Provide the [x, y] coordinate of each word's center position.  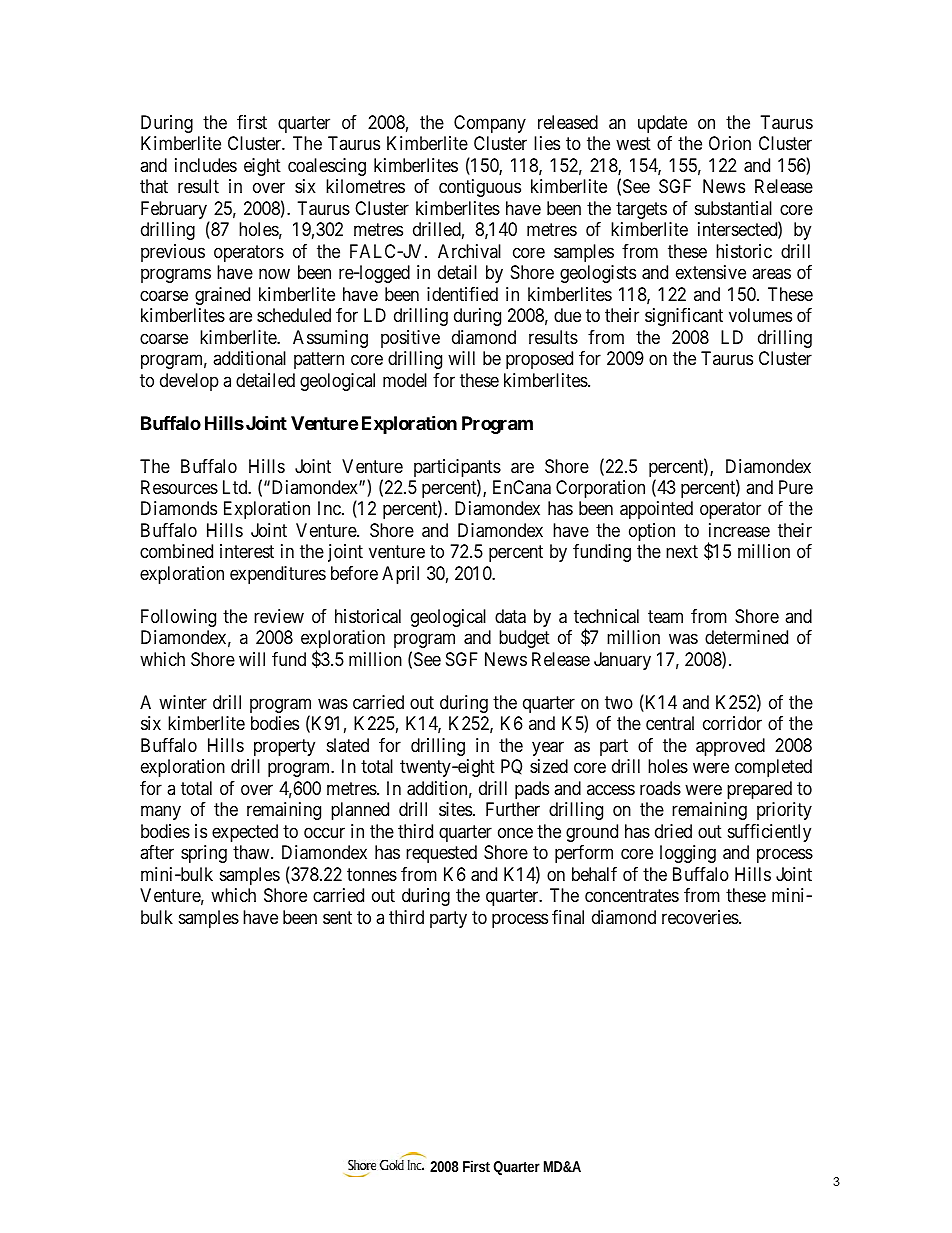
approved [730, 747]
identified [462, 294]
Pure [796, 487]
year [548, 748]
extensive [711, 272]
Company [490, 124]
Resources [179, 487]
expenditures [278, 575]
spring [204, 854]
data [510, 616]
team [665, 617]
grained [222, 296]
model [405, 380]
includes [206, 165]
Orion [730, 143]
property [284, 747]
